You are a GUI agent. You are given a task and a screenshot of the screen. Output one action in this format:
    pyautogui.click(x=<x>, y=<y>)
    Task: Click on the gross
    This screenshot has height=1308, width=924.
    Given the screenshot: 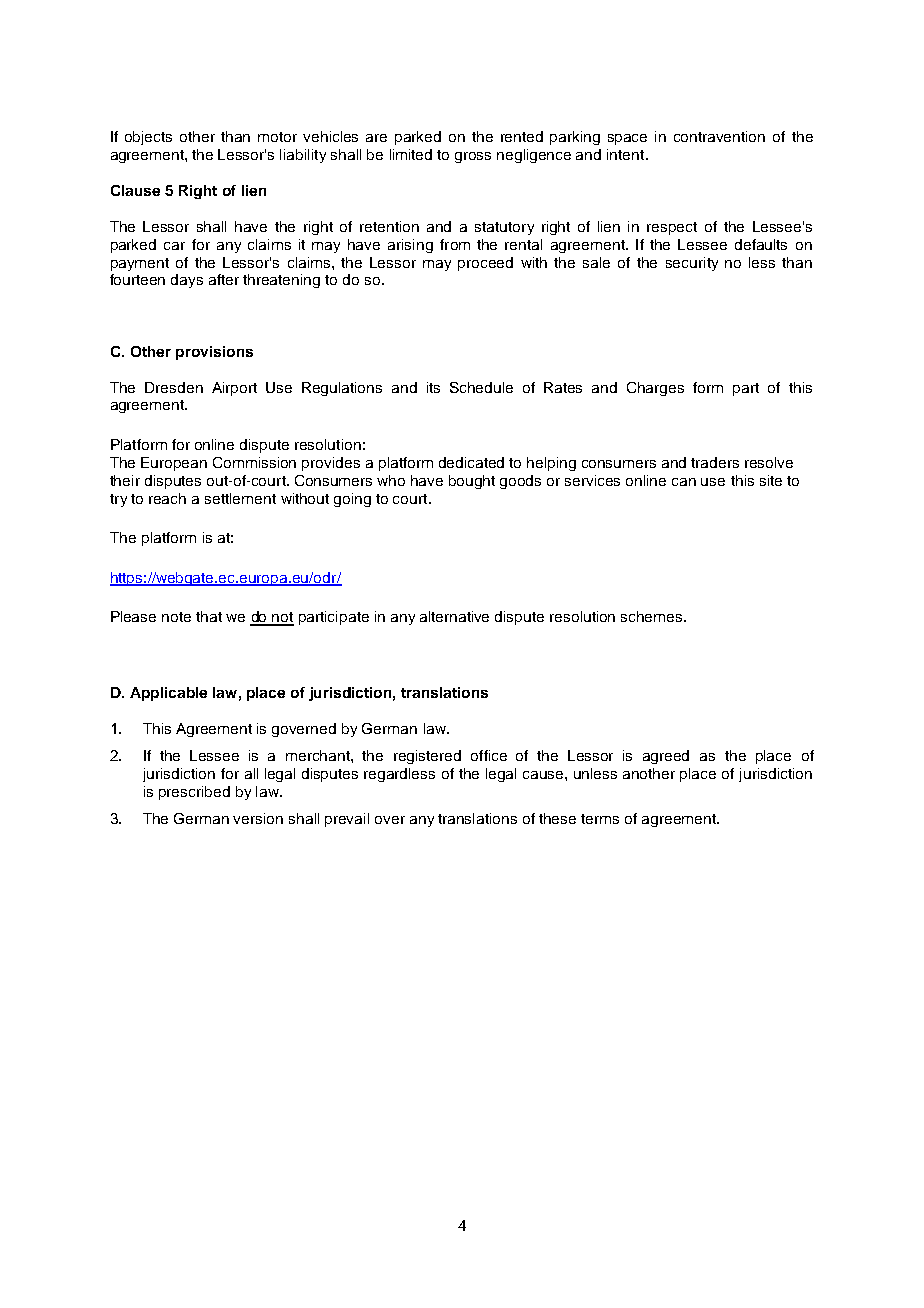 What is the action you would take?
    pyautogui.click(x=473, y=157)
